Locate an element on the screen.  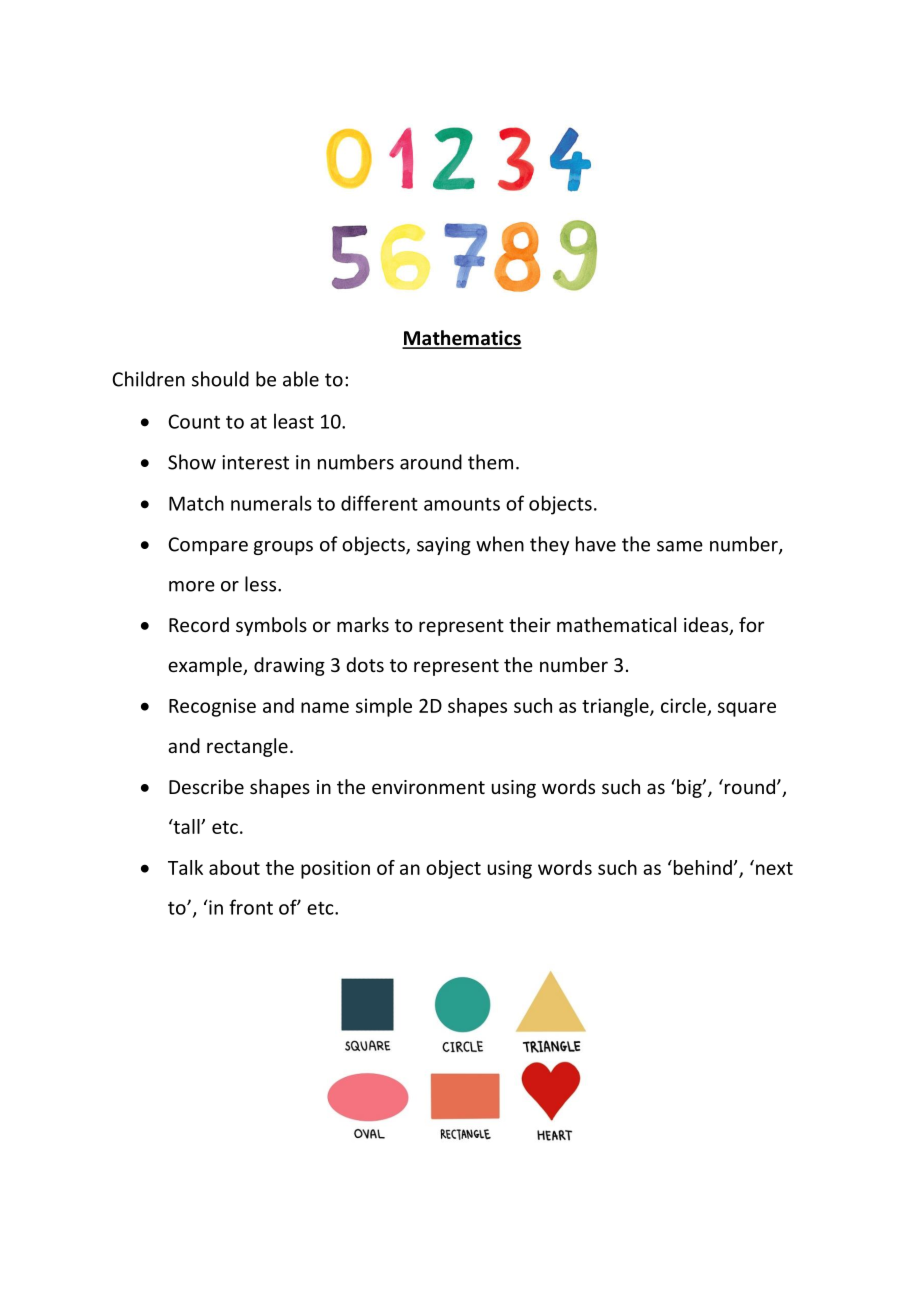
environment is located at coordinates (428, 787).
